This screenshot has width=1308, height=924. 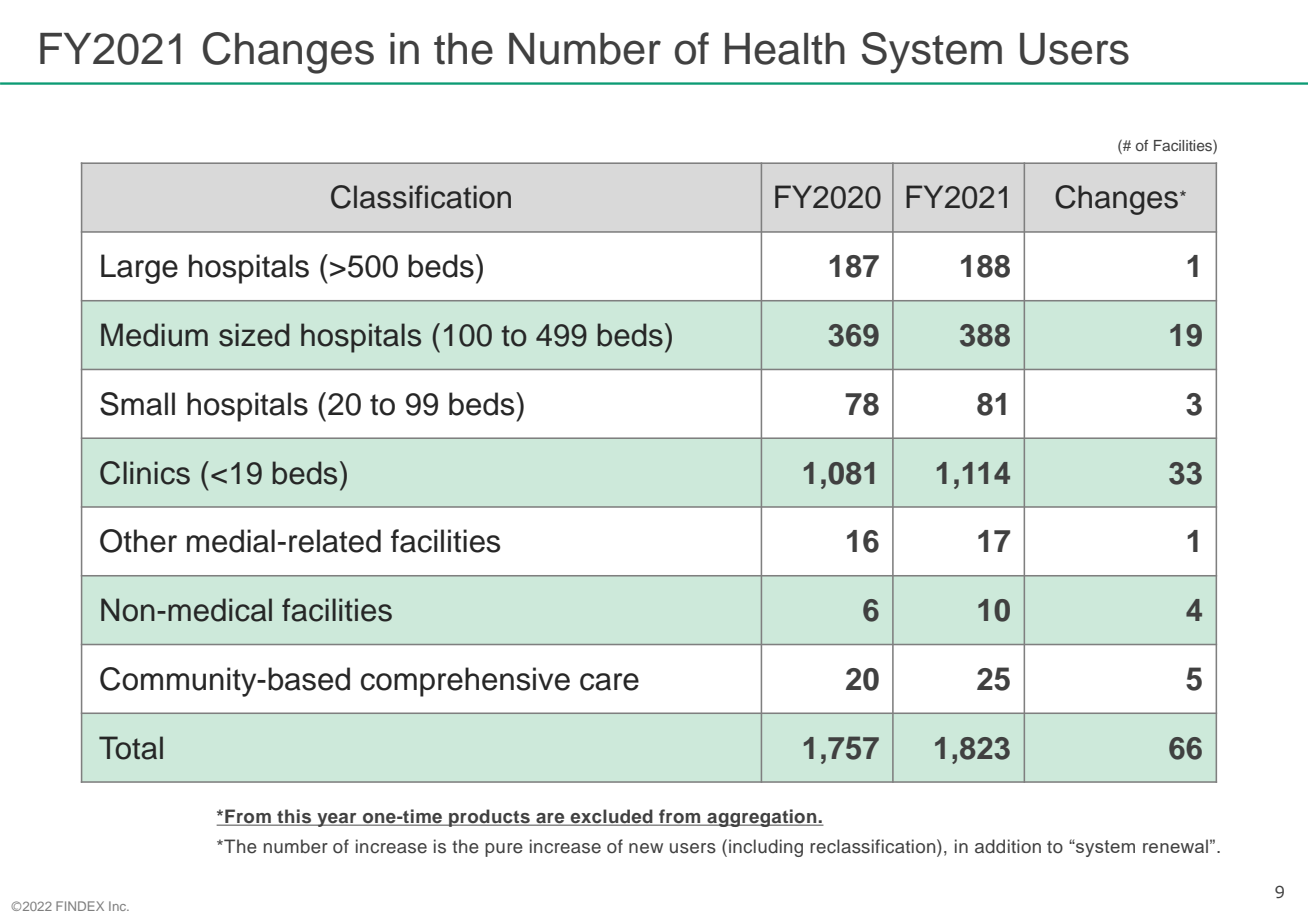 I want to click on Total, so click(x=131, y=748).
